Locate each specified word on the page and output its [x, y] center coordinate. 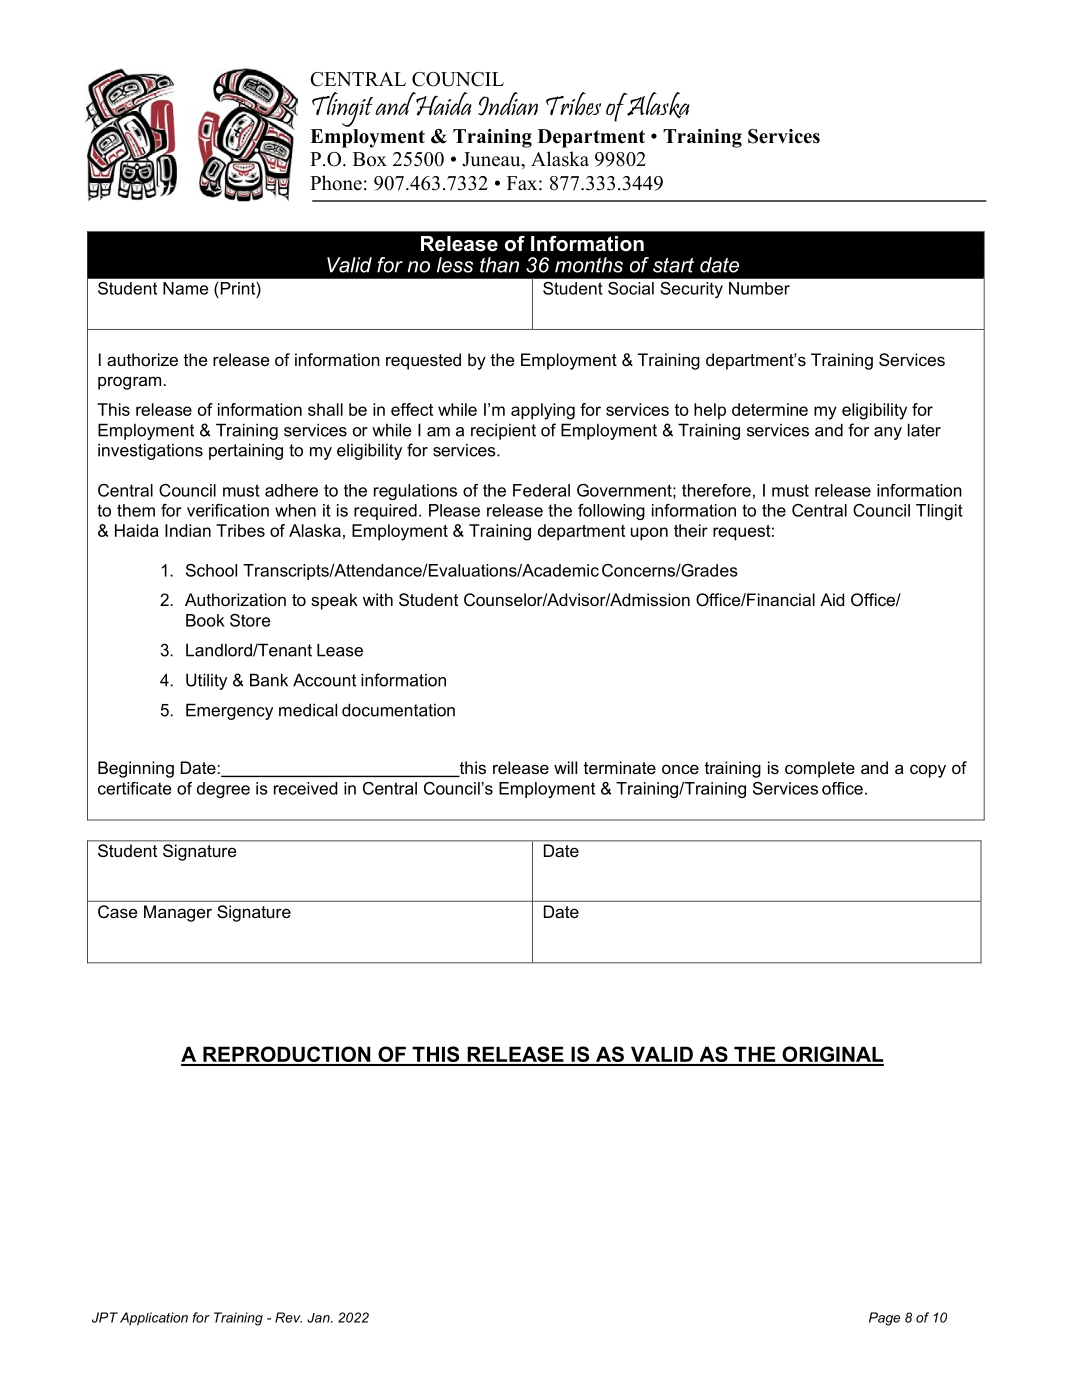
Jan [319, 1318]
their [691, 530]
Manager [178, 913]
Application [154, 1319]
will [565, 767]
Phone [336, 183]
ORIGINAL [832, 1055]
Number [759, 288]
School [211, 570]
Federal [541, 490]
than [499, 265]
